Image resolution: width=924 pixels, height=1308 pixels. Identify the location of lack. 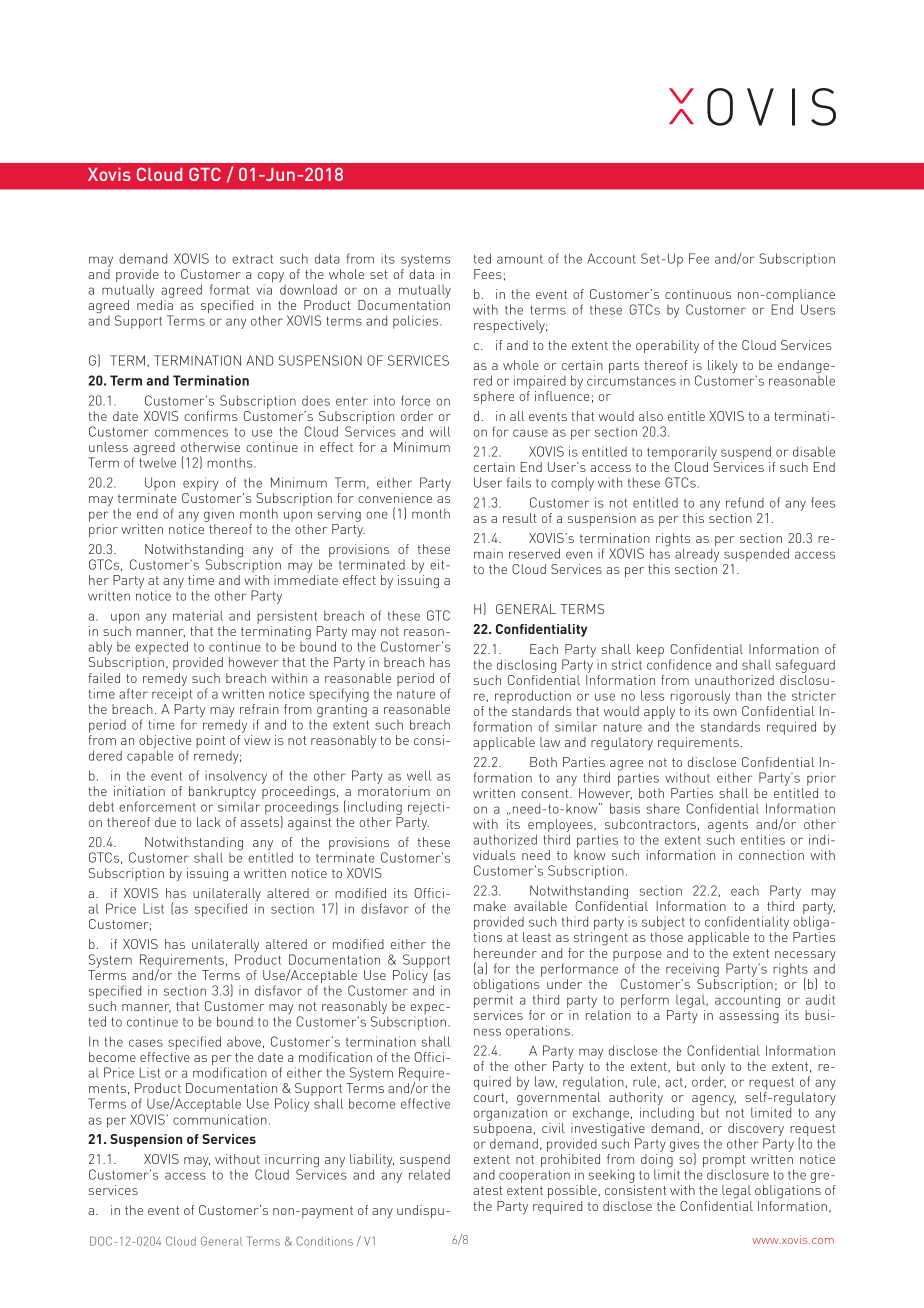
(209, 822).
